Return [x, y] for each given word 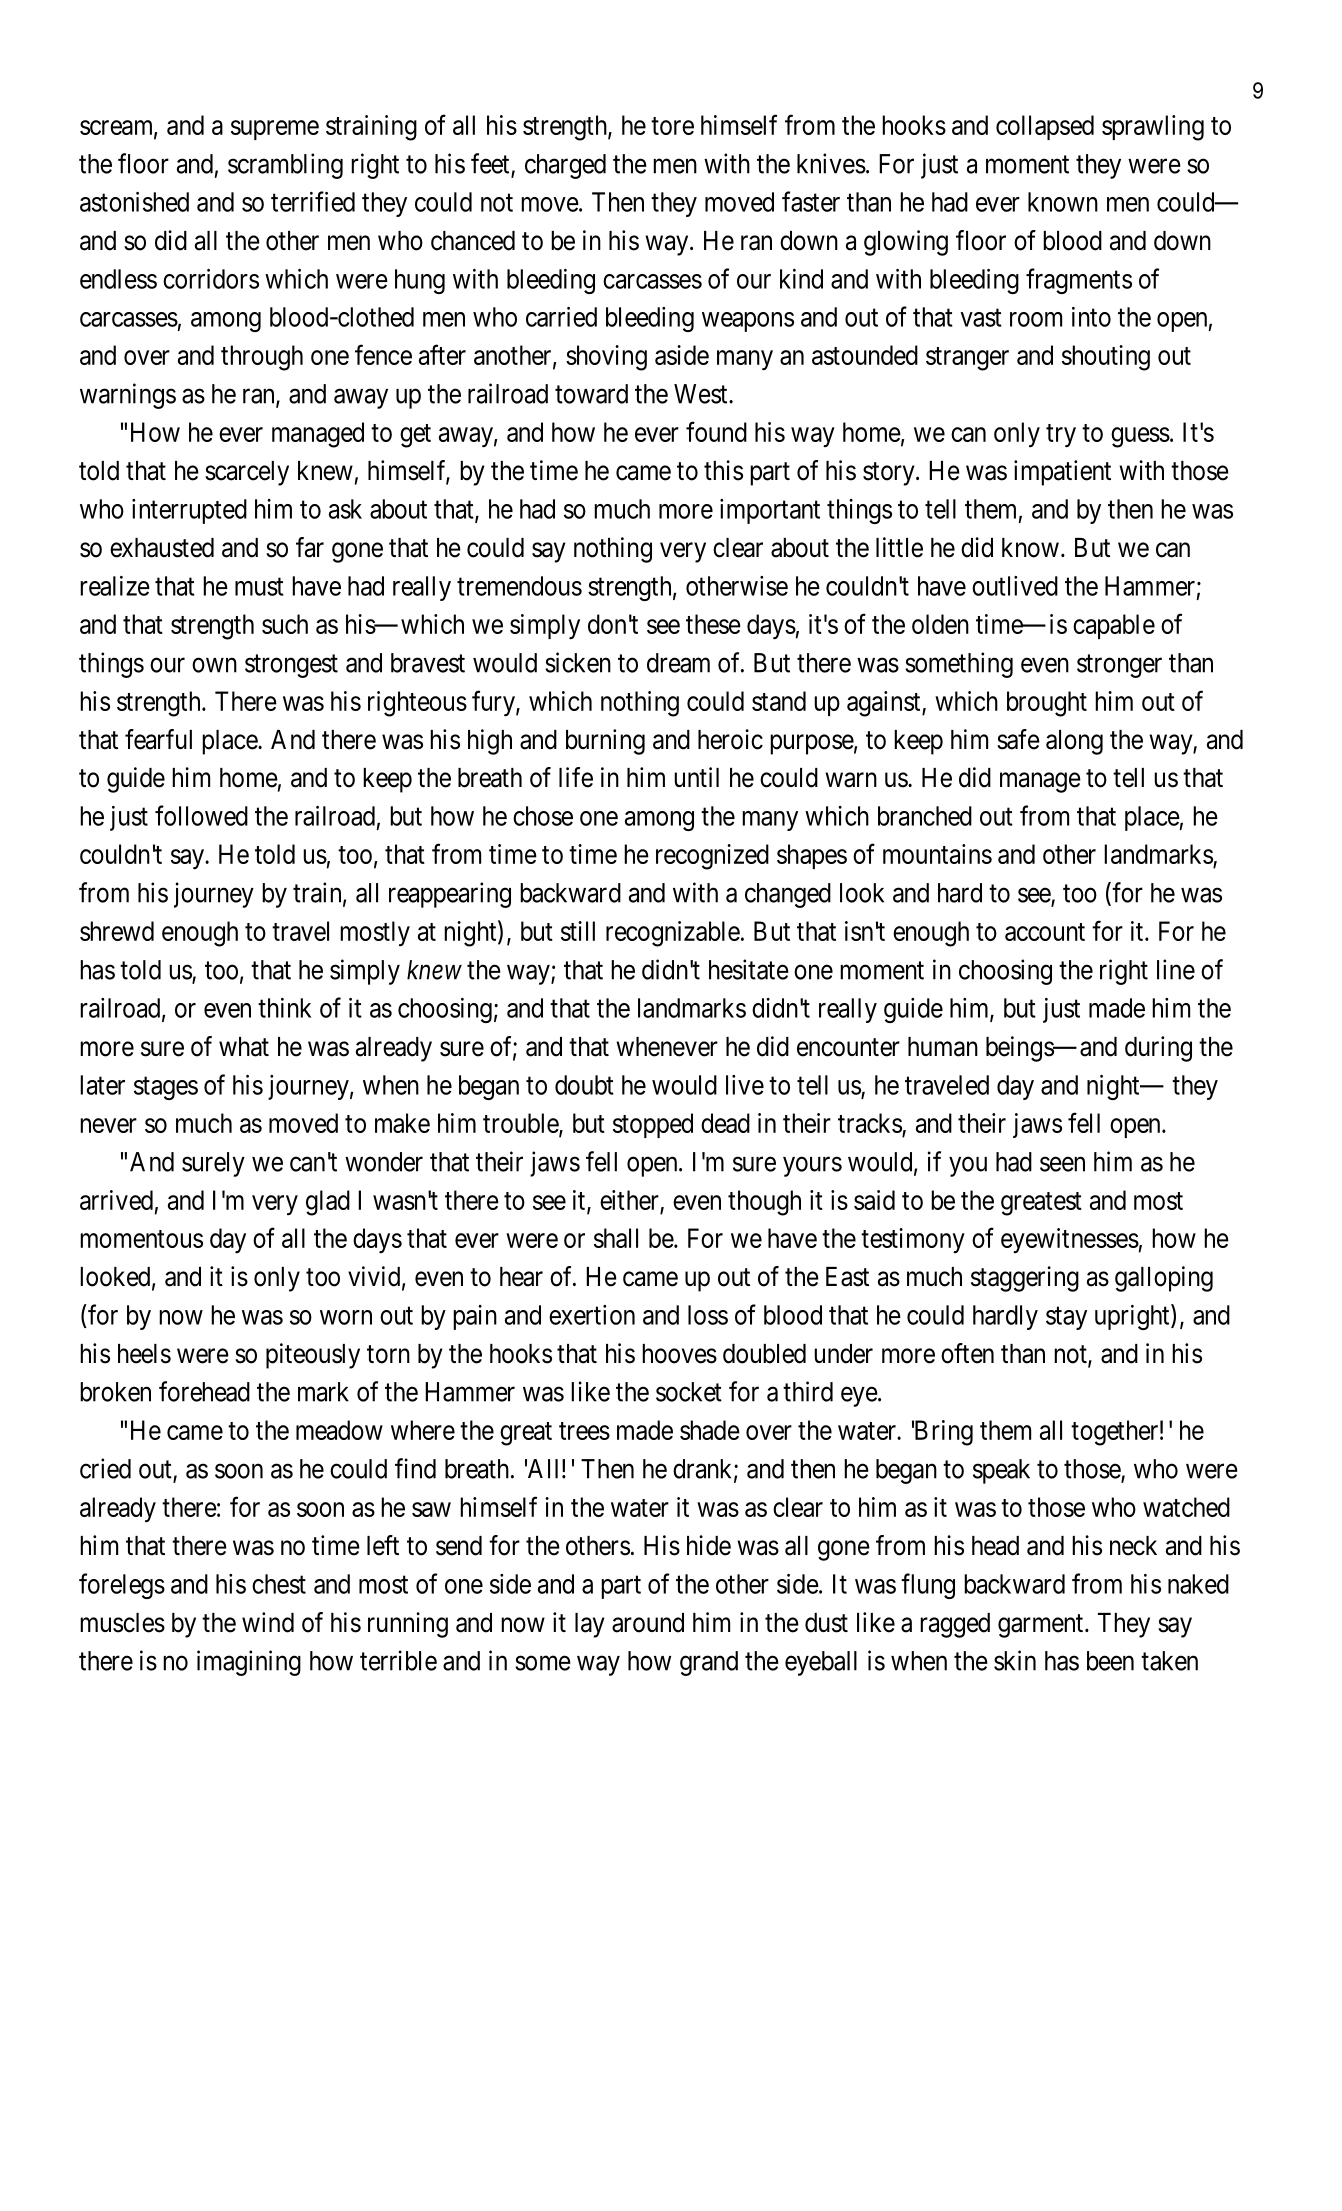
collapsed [1045, 127]
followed [201, 815]
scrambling [285, 166]
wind [268, 1622]
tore [672, 126]
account [1045, 932]
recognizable [673, 934]
